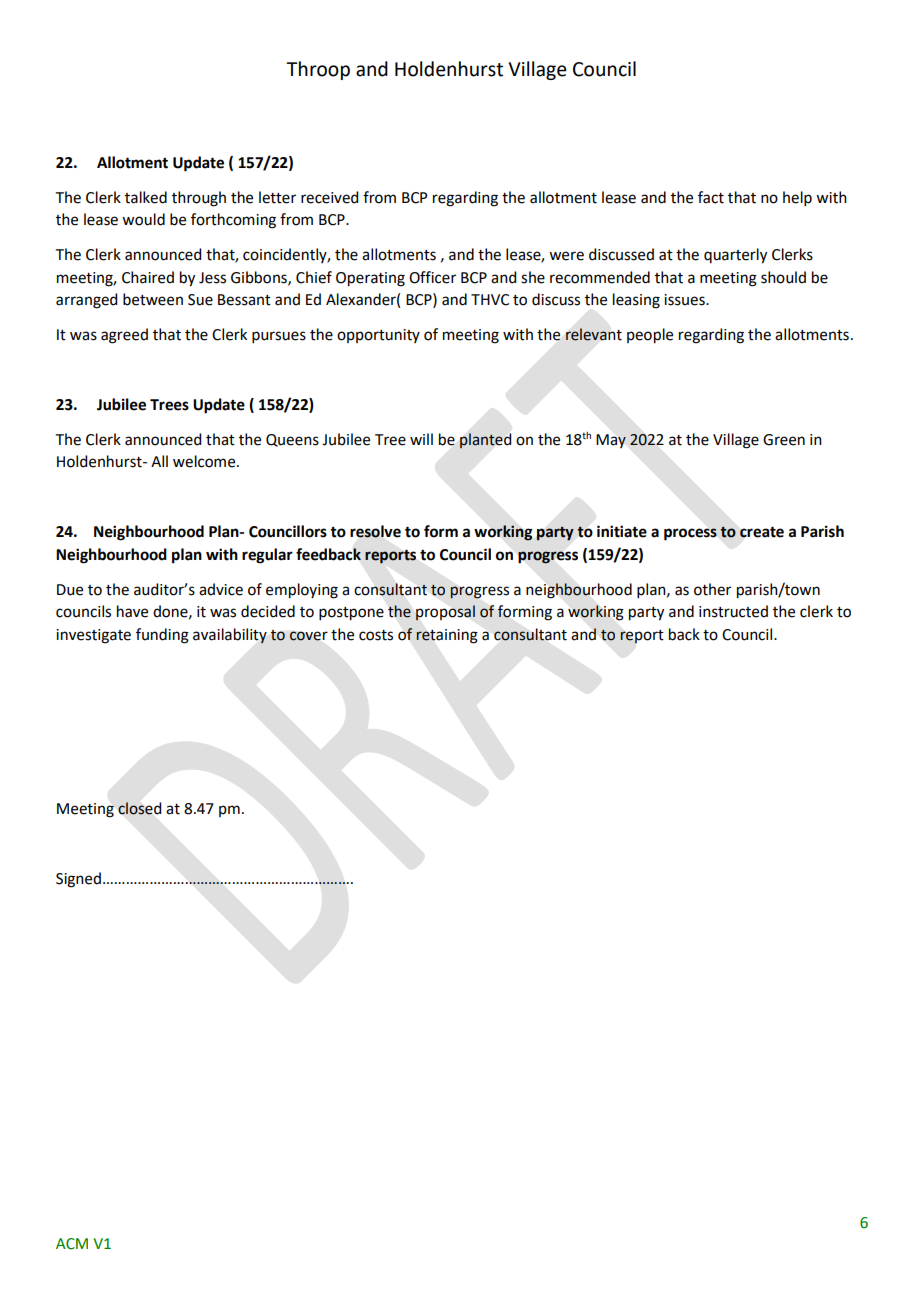 Image resolution: width=924 pixels, height=1308 pixels. I want to click on Officer, so click(432, 277).
